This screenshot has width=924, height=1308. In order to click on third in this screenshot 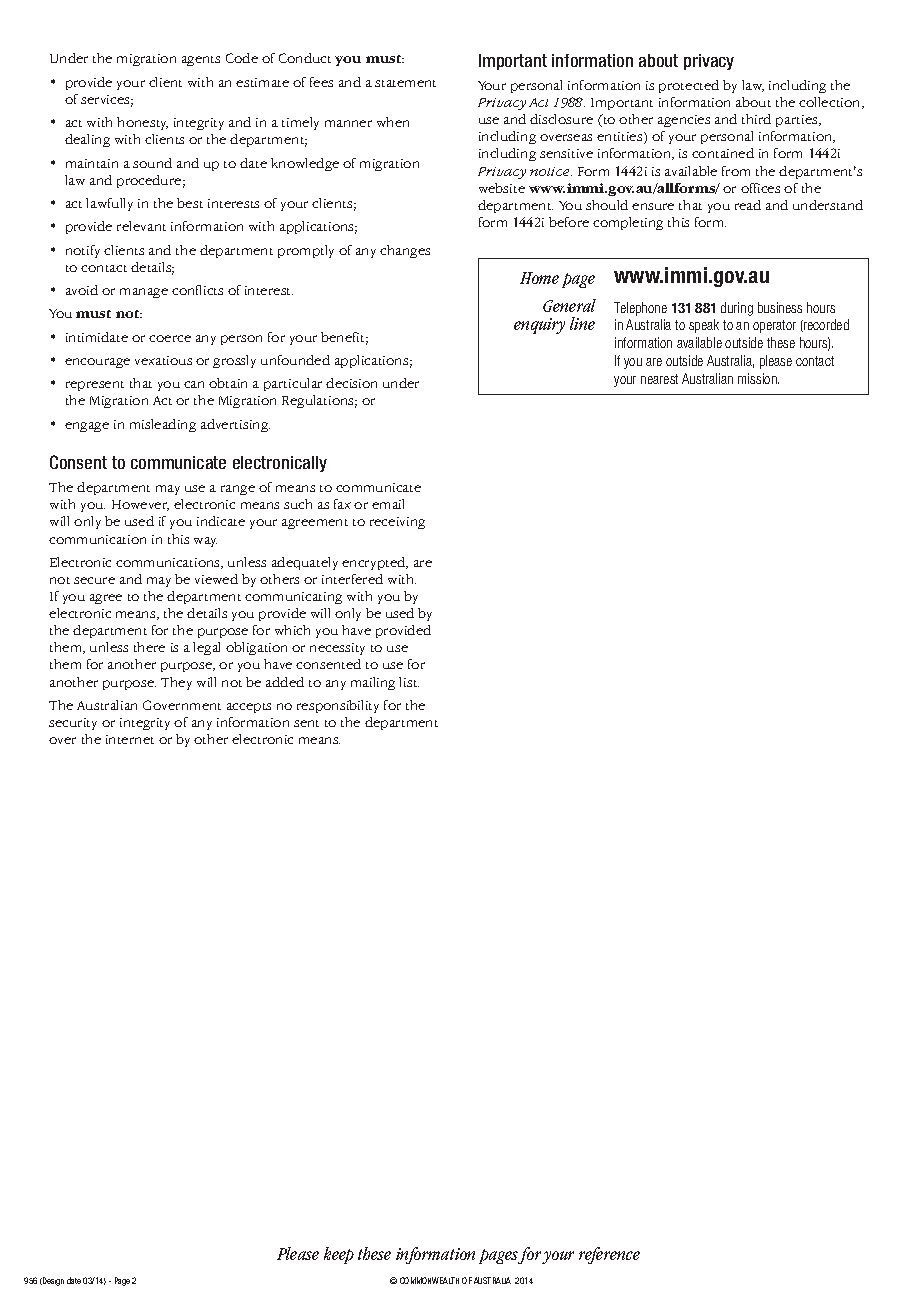, I will do `click(756, 119)`.
